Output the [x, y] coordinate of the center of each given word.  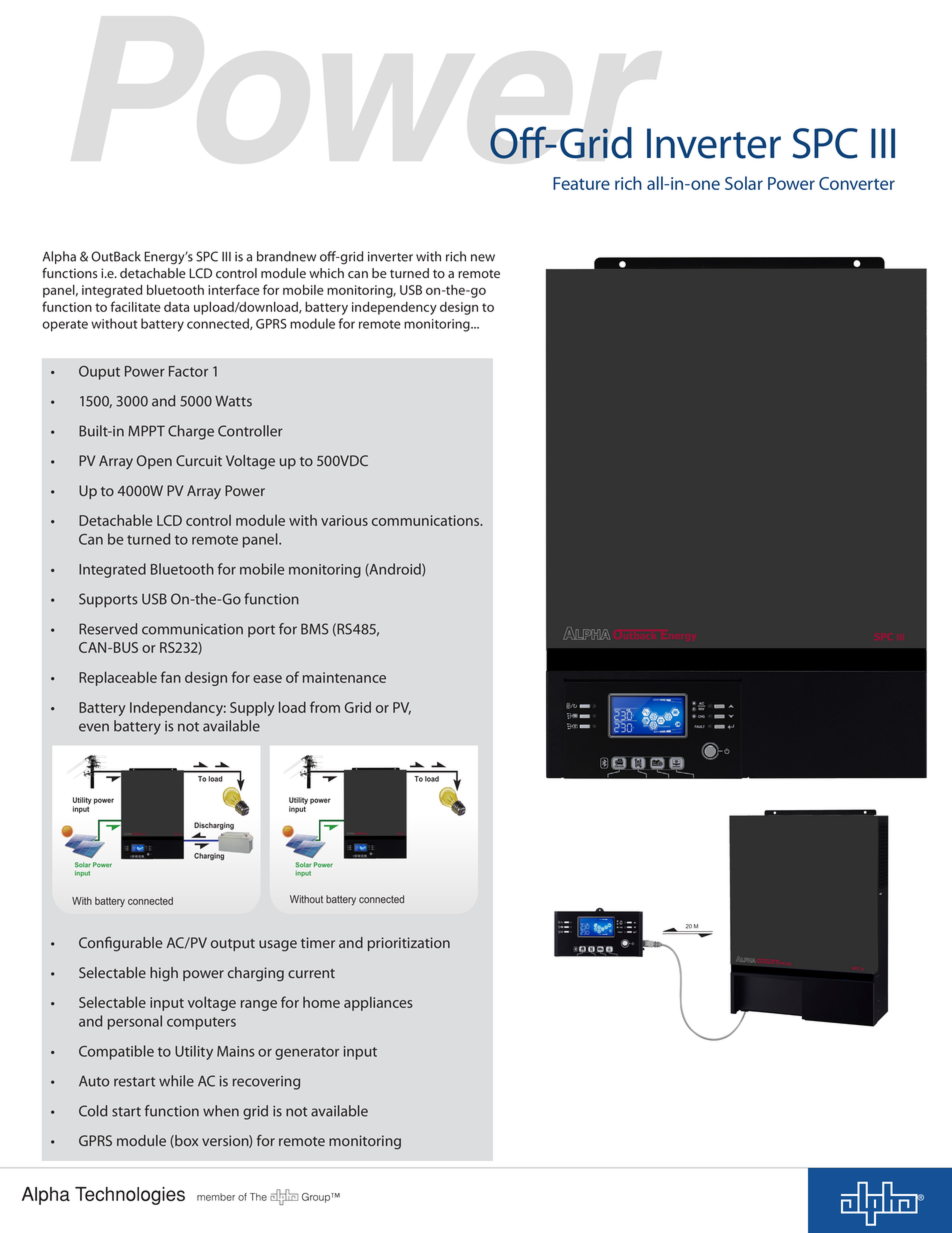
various [344, 520]
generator [307, 1053]
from [325, 707]
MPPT [146, 431]
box [185, 1141]
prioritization [409, 944]
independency [394, 308]
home [321, 1002]
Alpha [59, 257]
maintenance [344, 677]
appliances [378, 1003]
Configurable [120, 944]
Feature [581, 183]
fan [171, 677]
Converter [857, 183]
